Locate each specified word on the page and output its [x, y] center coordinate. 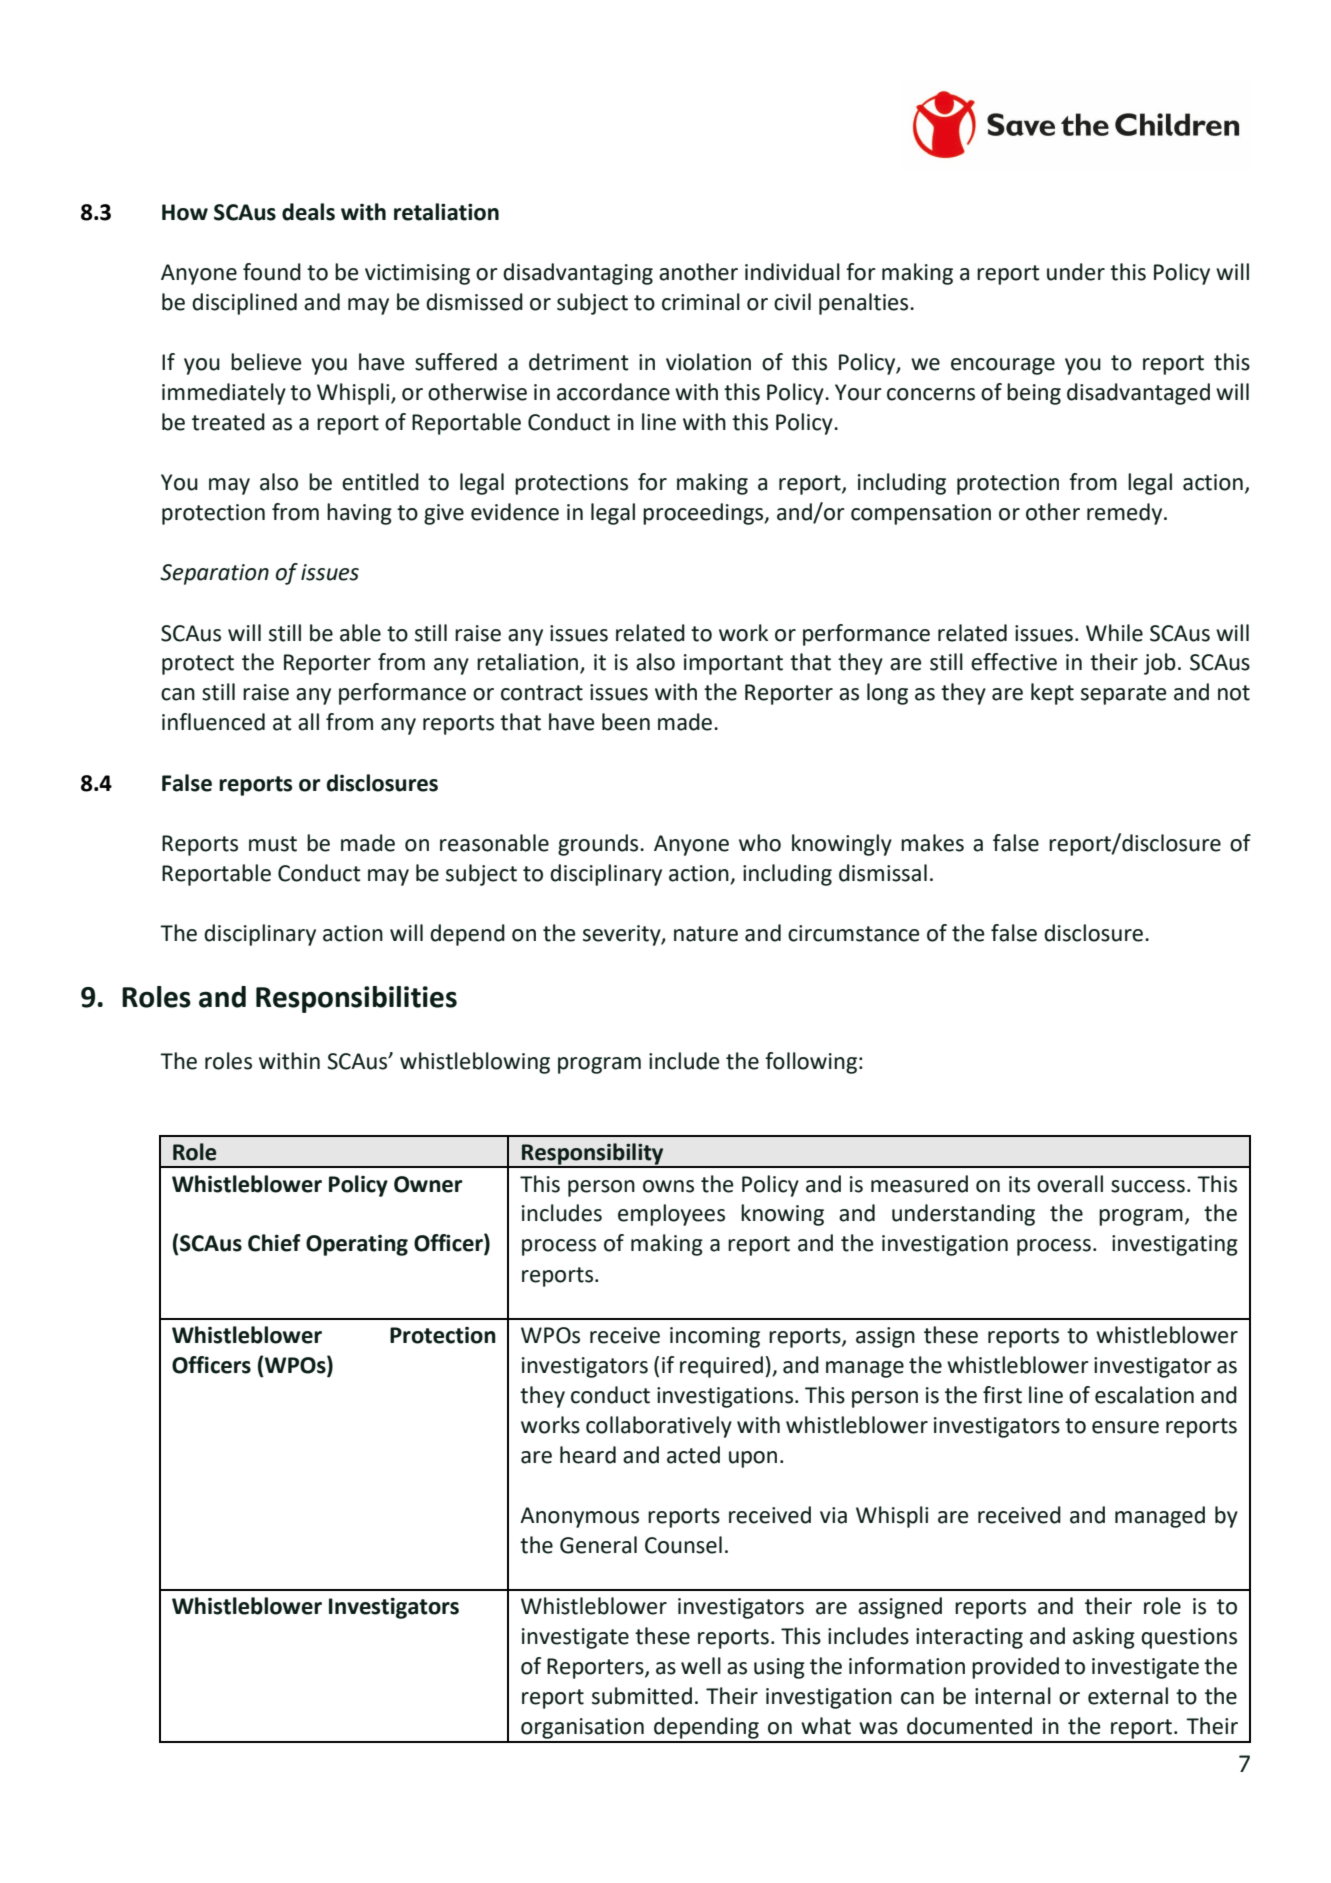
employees [671, 1215]
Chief [274, 1243]
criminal [701, 302]
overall [1070, 1184]
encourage [1003, 366]
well [701, 1666]
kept [1052, 694]
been [626, 722]
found [272, 272]
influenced [213, 722]
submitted [642, 1696]
